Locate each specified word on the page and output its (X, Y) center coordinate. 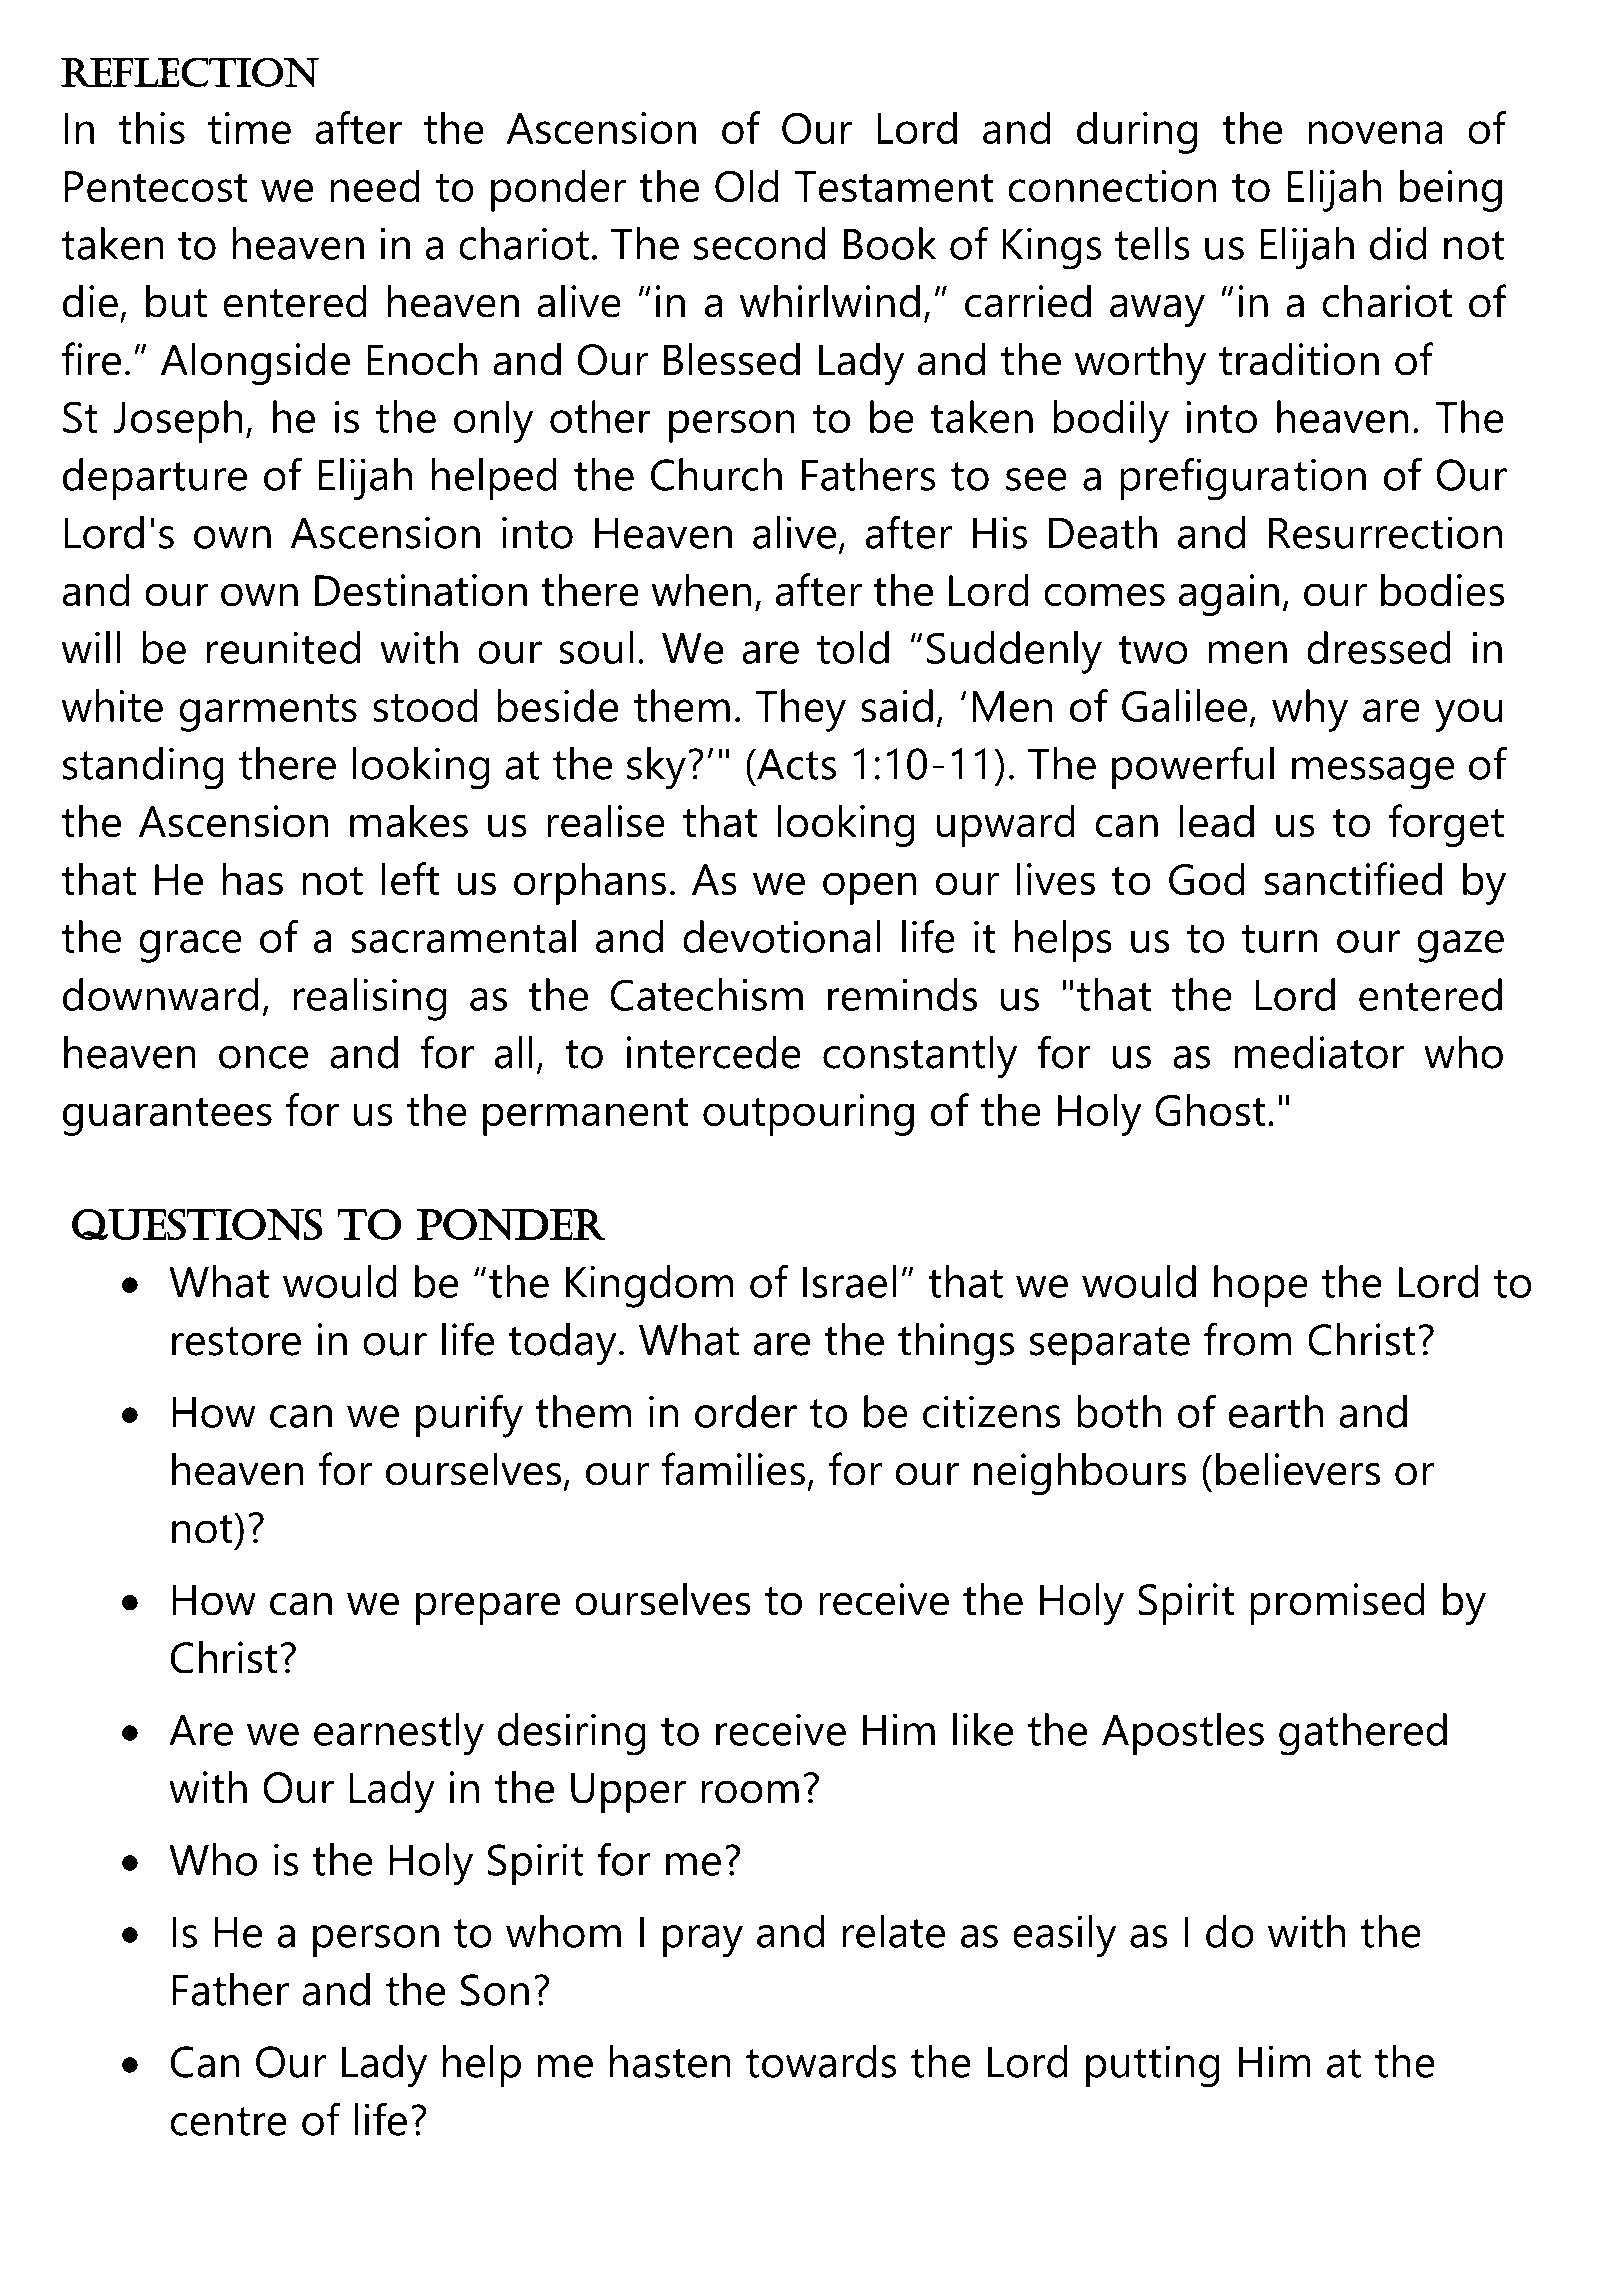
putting (1153, 2066)
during (1137, 132)
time (249, 128)
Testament (894, 186)
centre (229, 2121)
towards (821, 2061)
